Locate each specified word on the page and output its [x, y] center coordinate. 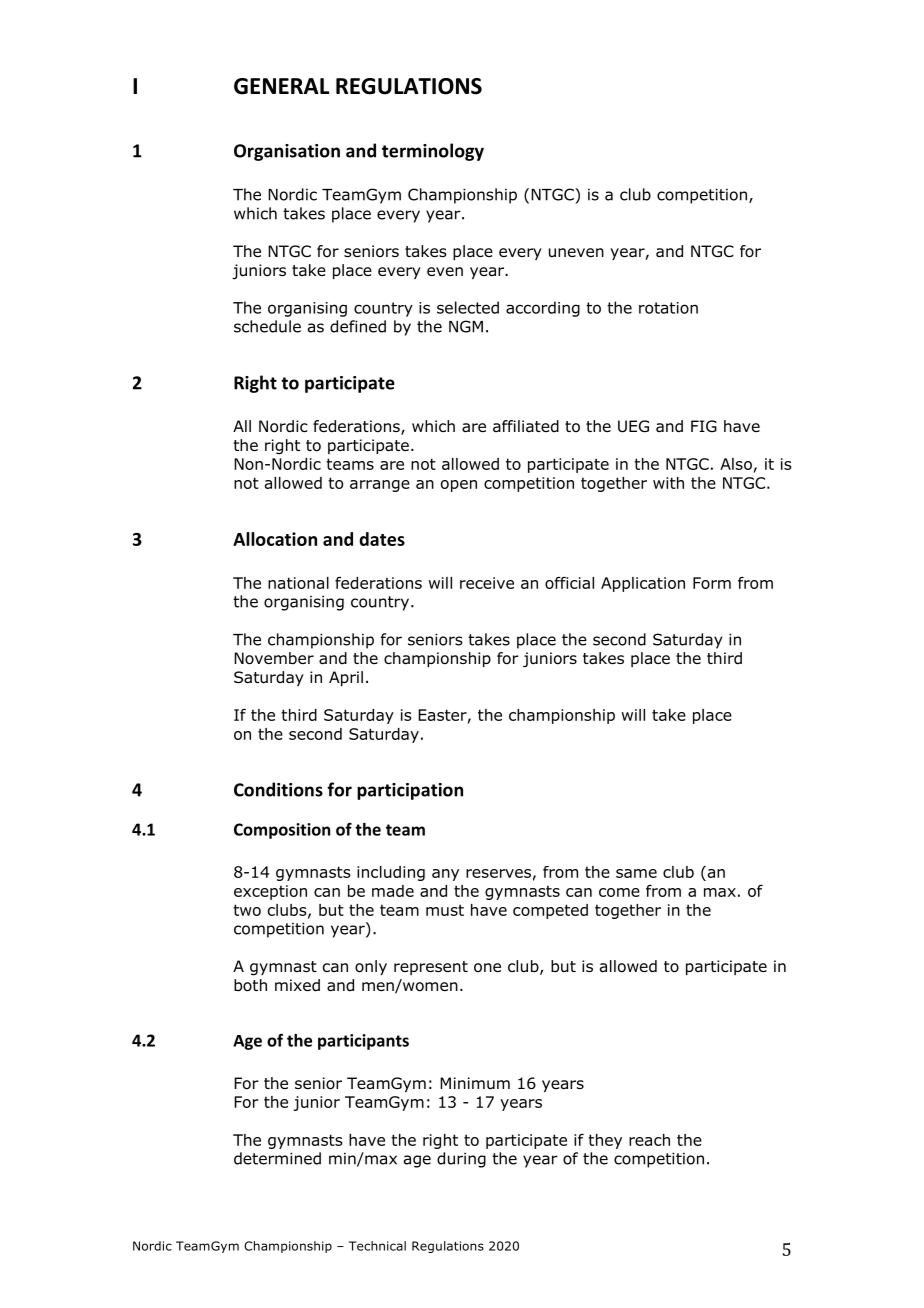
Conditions [278, 789]
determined [277, 1158]
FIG [704, 426]
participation [410, 791]
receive [487, 583]
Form [712, 583]
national [298, 583]
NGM [466, 326]
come [619, 892]
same [636, 873]
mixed [297, 985]
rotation [668, 308]
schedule [267, 326]
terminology [433, 152]
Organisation [287, 152]
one [487, 967]
